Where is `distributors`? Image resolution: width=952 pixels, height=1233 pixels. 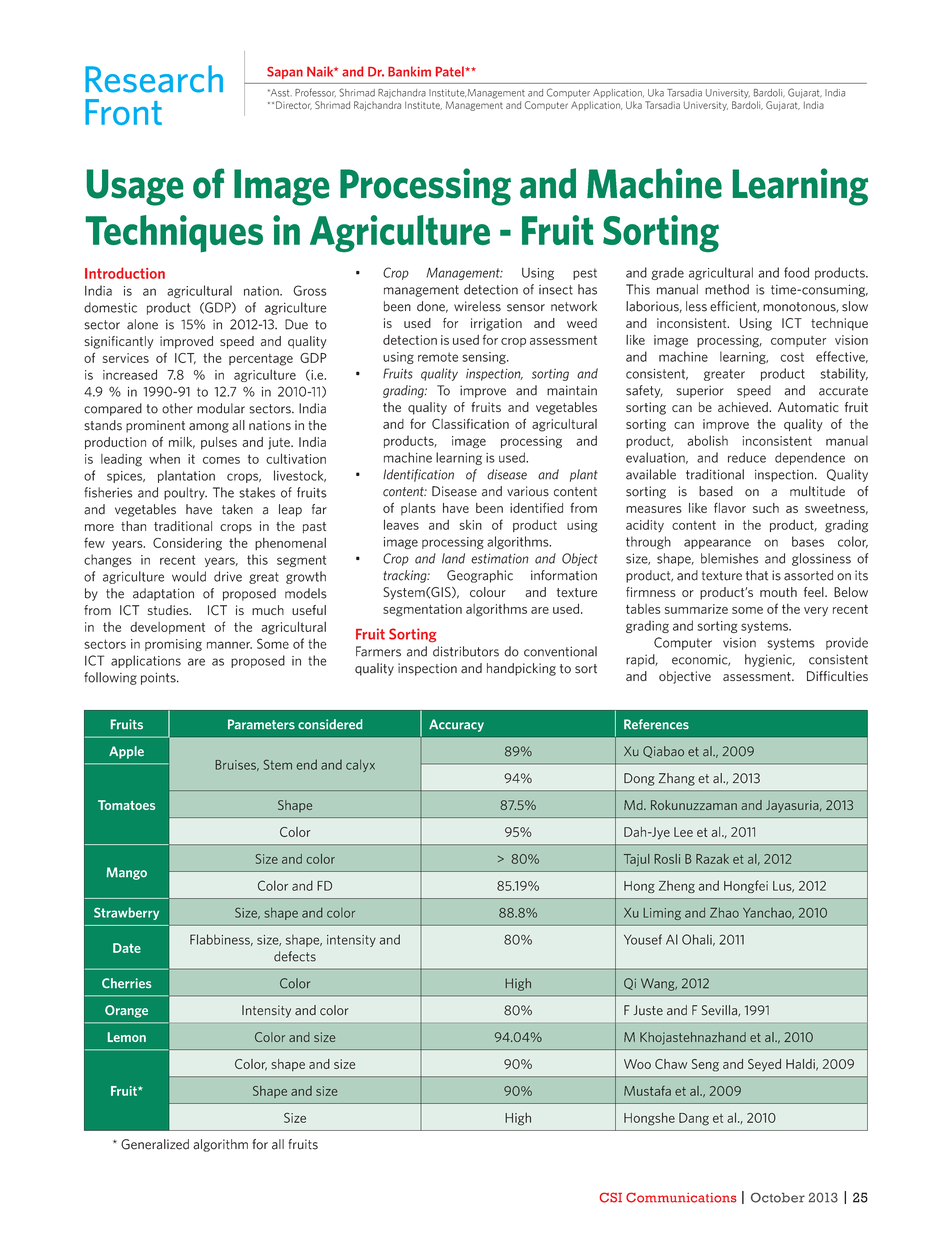 distributors is located at coordinates (466, 651).
